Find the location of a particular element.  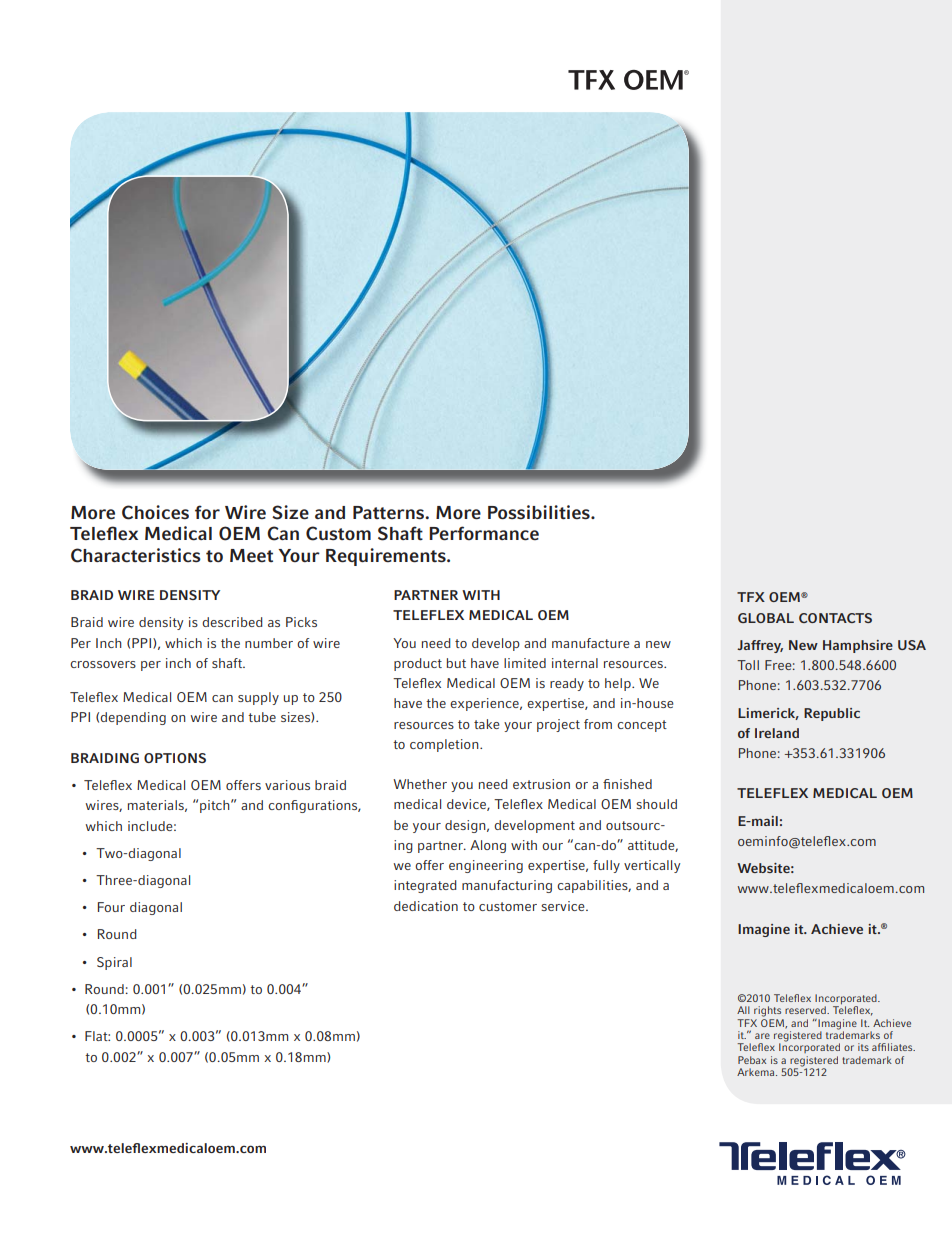

Ireland is located at coordinates (777, 733).
